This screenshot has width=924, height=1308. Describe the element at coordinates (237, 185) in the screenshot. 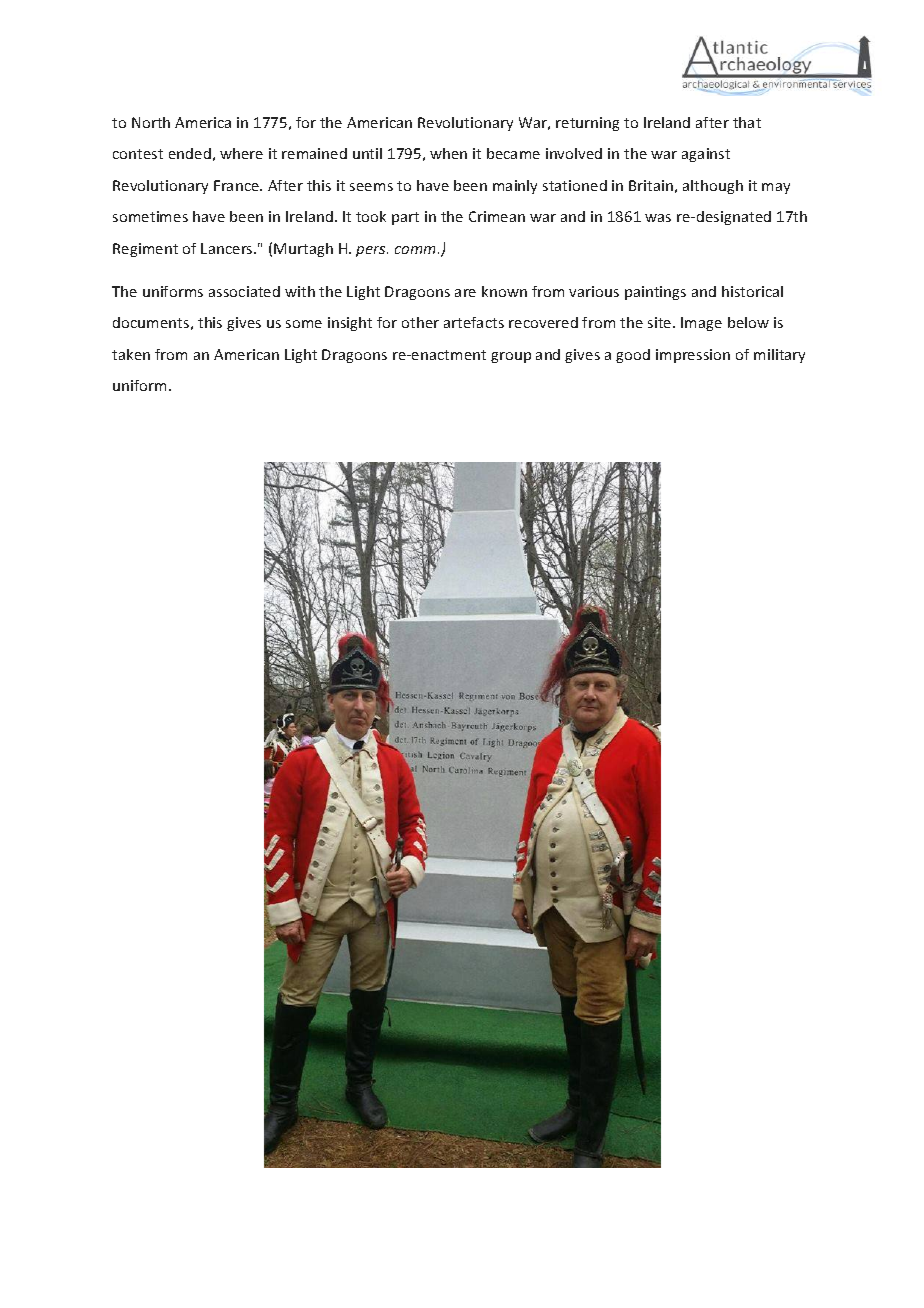

I see `France` at that location.
